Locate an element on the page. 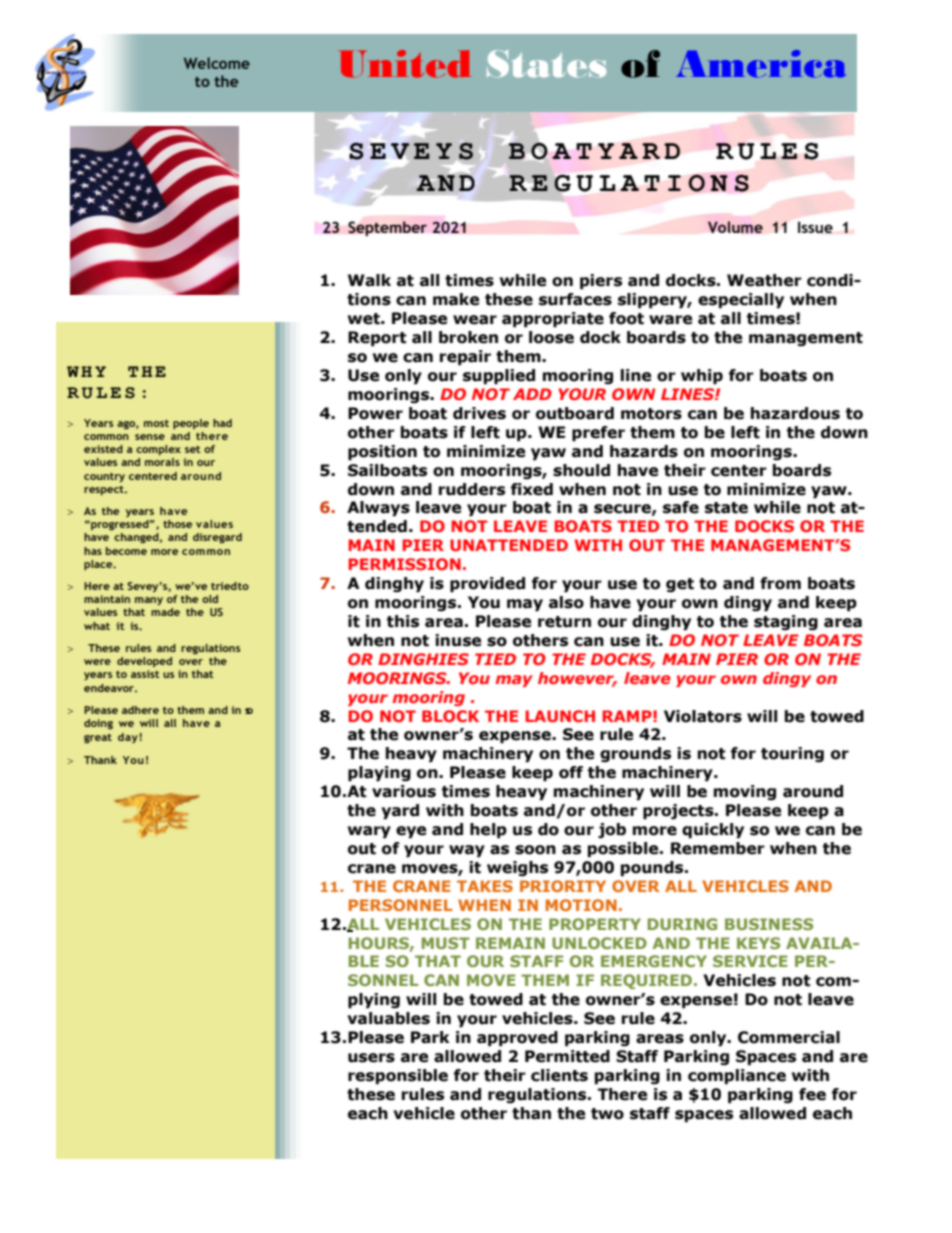 The width and height of the document is (952, 1233). whip is located at coordinates (702, 377).
